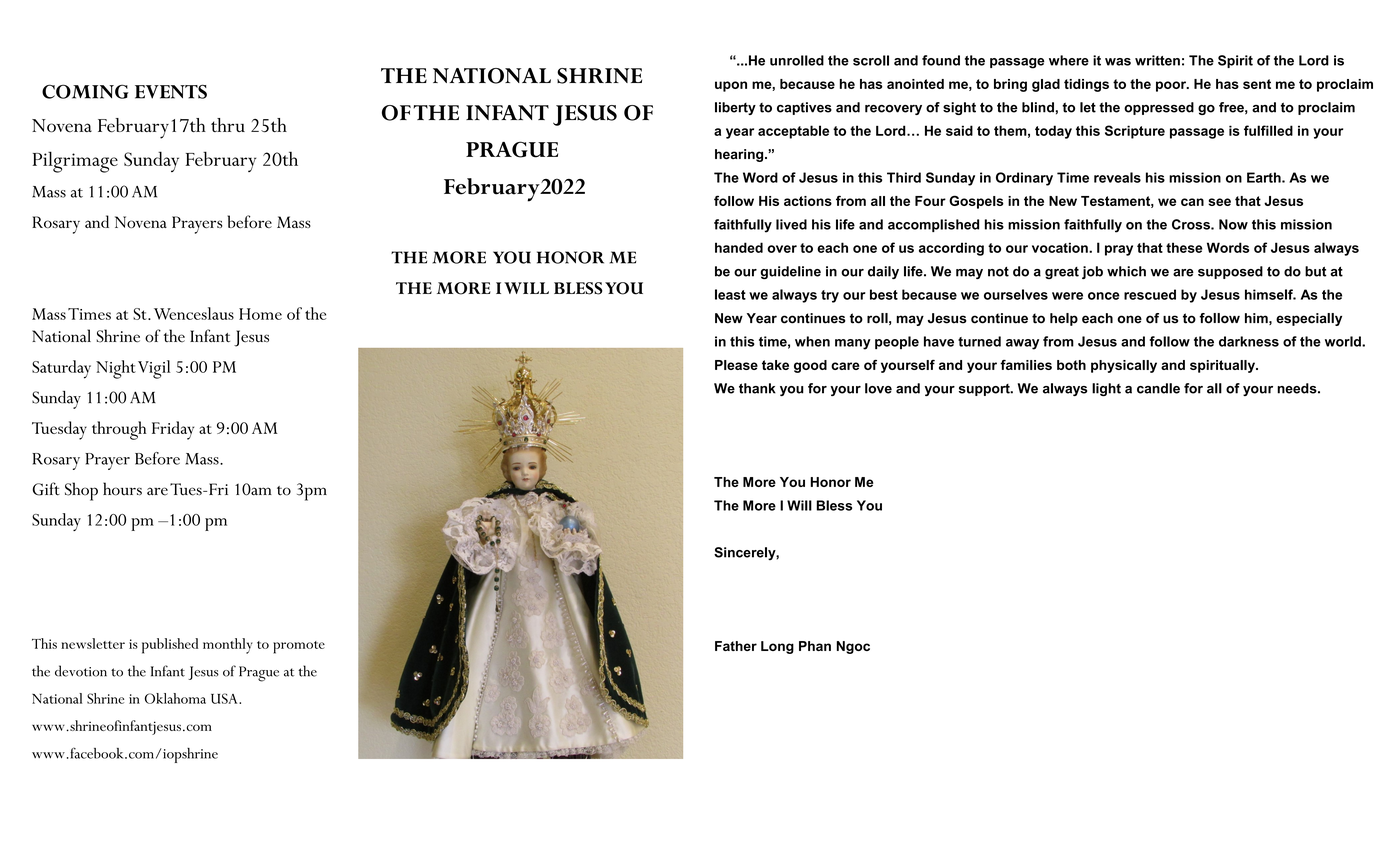 This screenshot has height=850, width=1400. Describe the element at coordinates (731, 86) in the screenshot. I see `upon` at that location.
